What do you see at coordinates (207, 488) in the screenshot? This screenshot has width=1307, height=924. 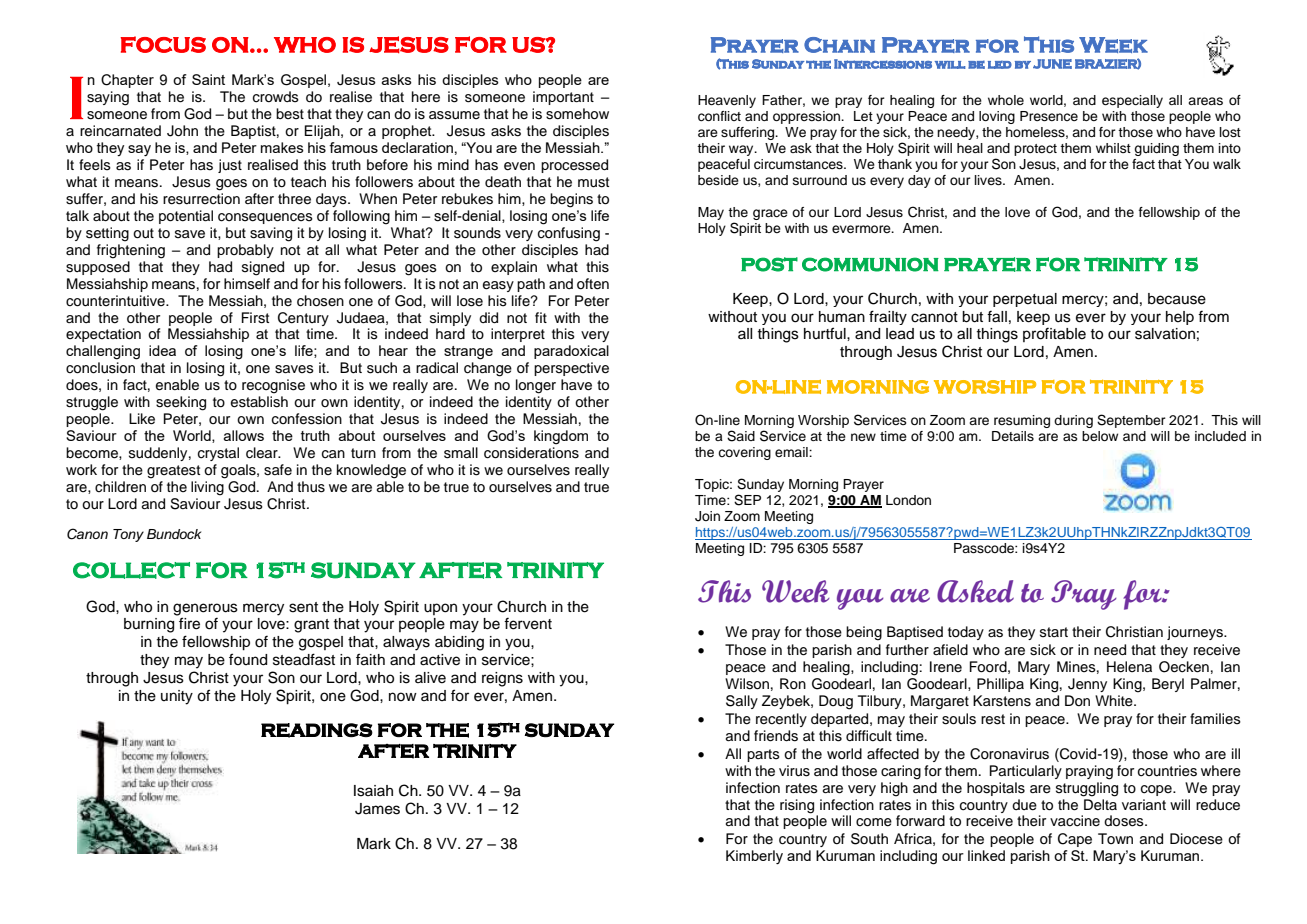 I see `living` at bounding box center [207, 488].
